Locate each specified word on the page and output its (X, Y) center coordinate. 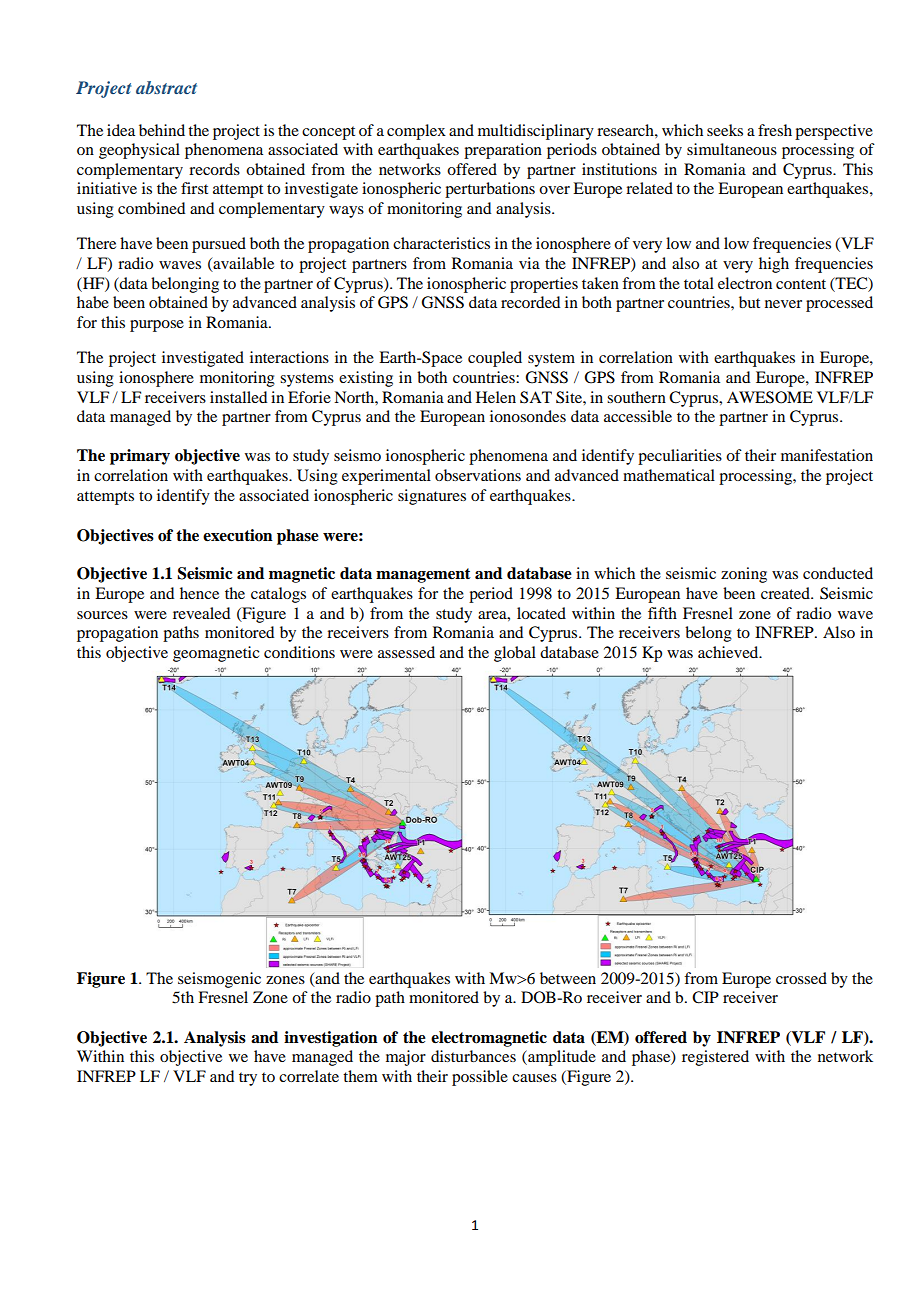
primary (140, 457)
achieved (729, 652)
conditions (299, 652)
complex (416, 132)
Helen (496, 397)
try (248, 1079)
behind (162, 130)
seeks (725, 130)
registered (715, 1058)
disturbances (473, 1056)
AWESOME (770, 397)
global (515, 654)
